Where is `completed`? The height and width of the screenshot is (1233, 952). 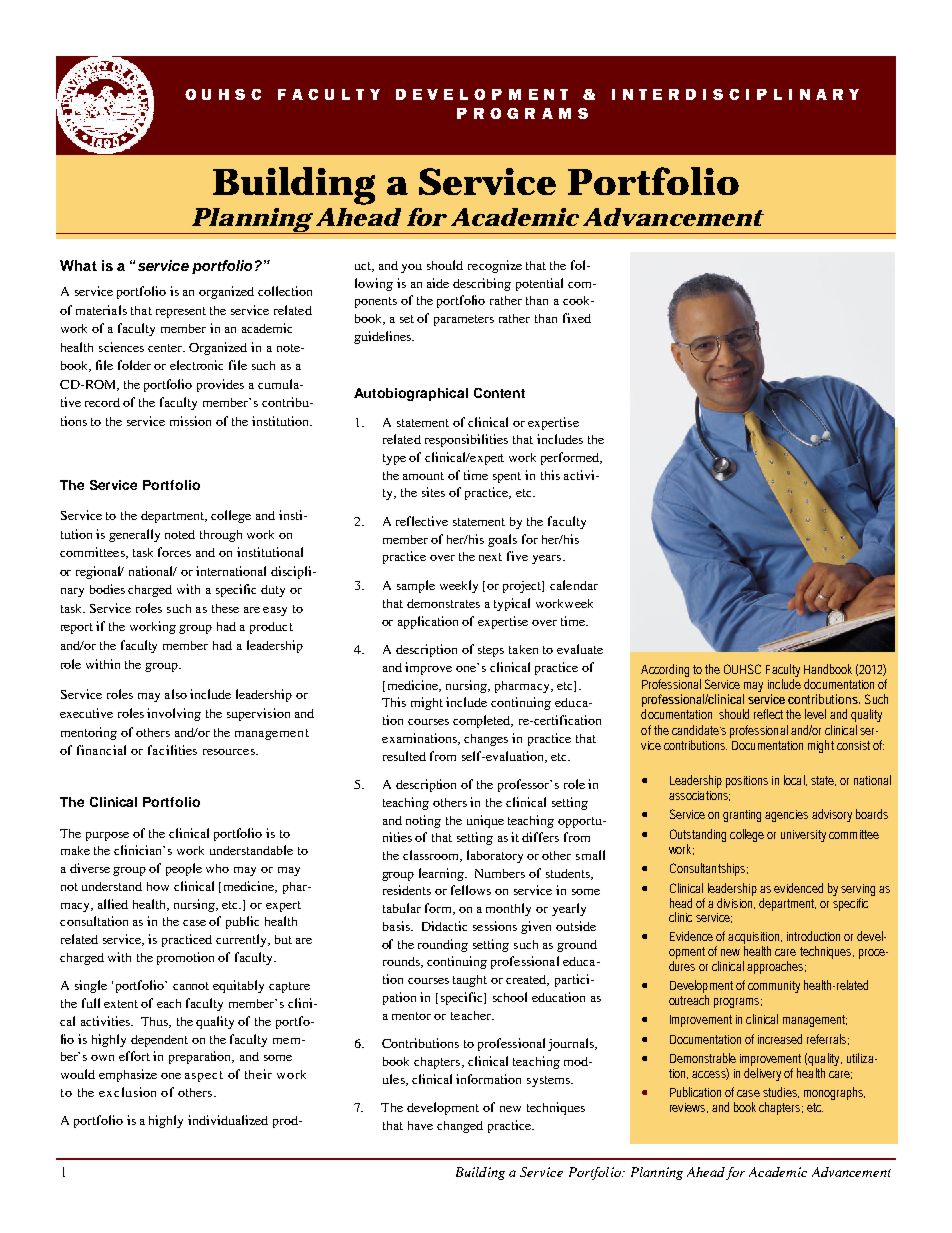
completed is located at coordinates (483, 721).
